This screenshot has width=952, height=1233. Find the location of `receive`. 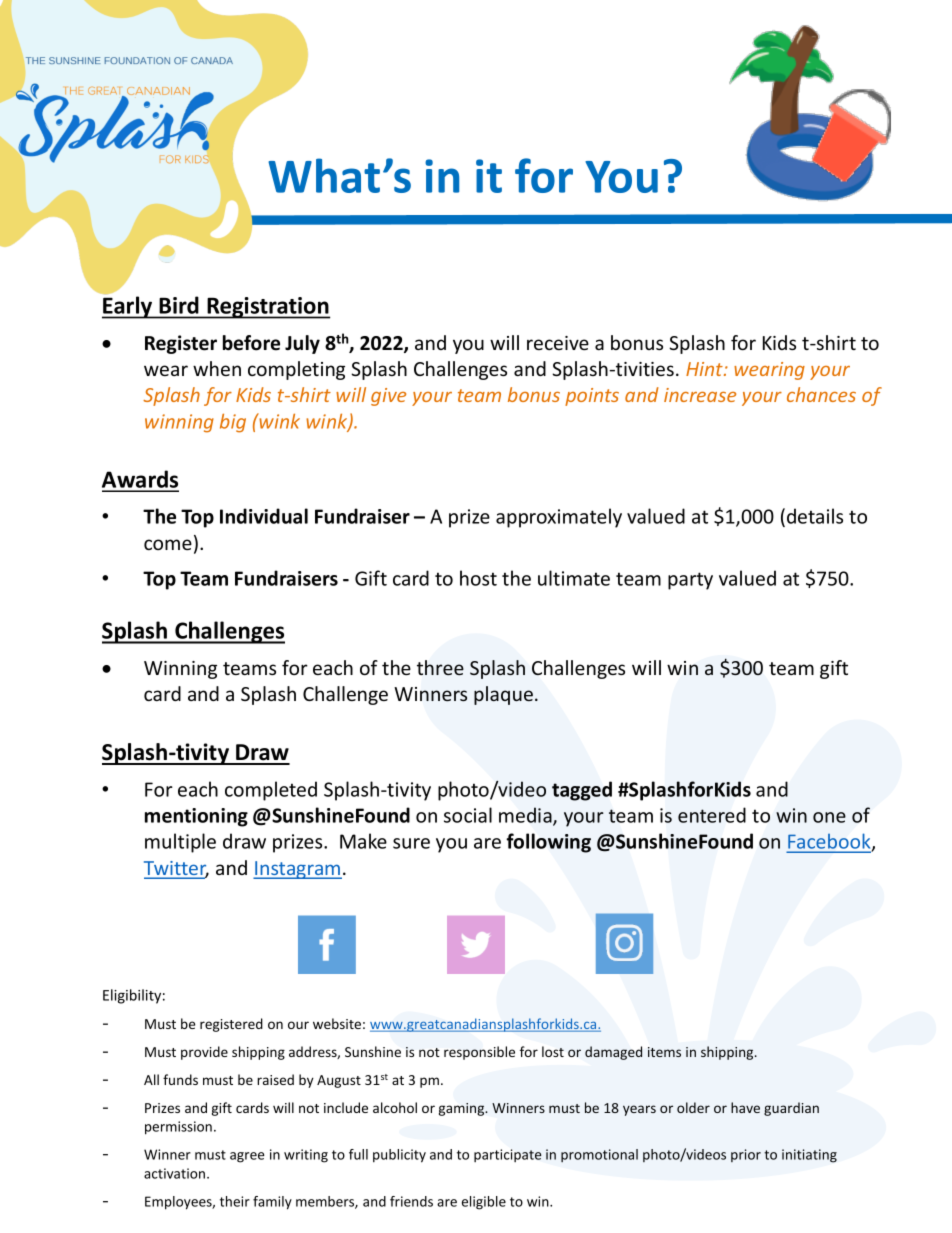

receive is located at coordinates (558, 343).
